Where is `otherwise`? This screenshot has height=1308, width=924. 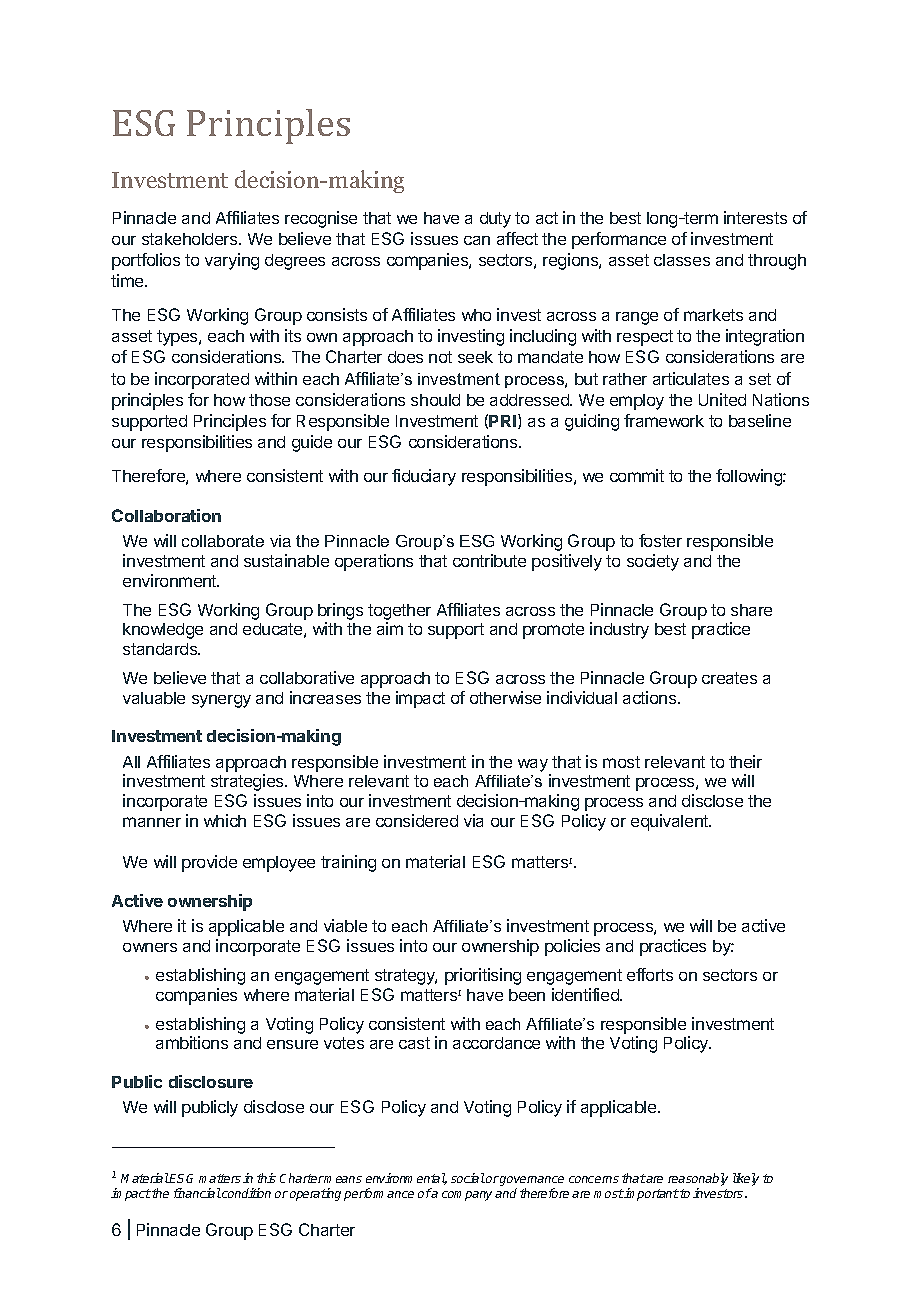 otherwise is located at coordinates (505, 697).
